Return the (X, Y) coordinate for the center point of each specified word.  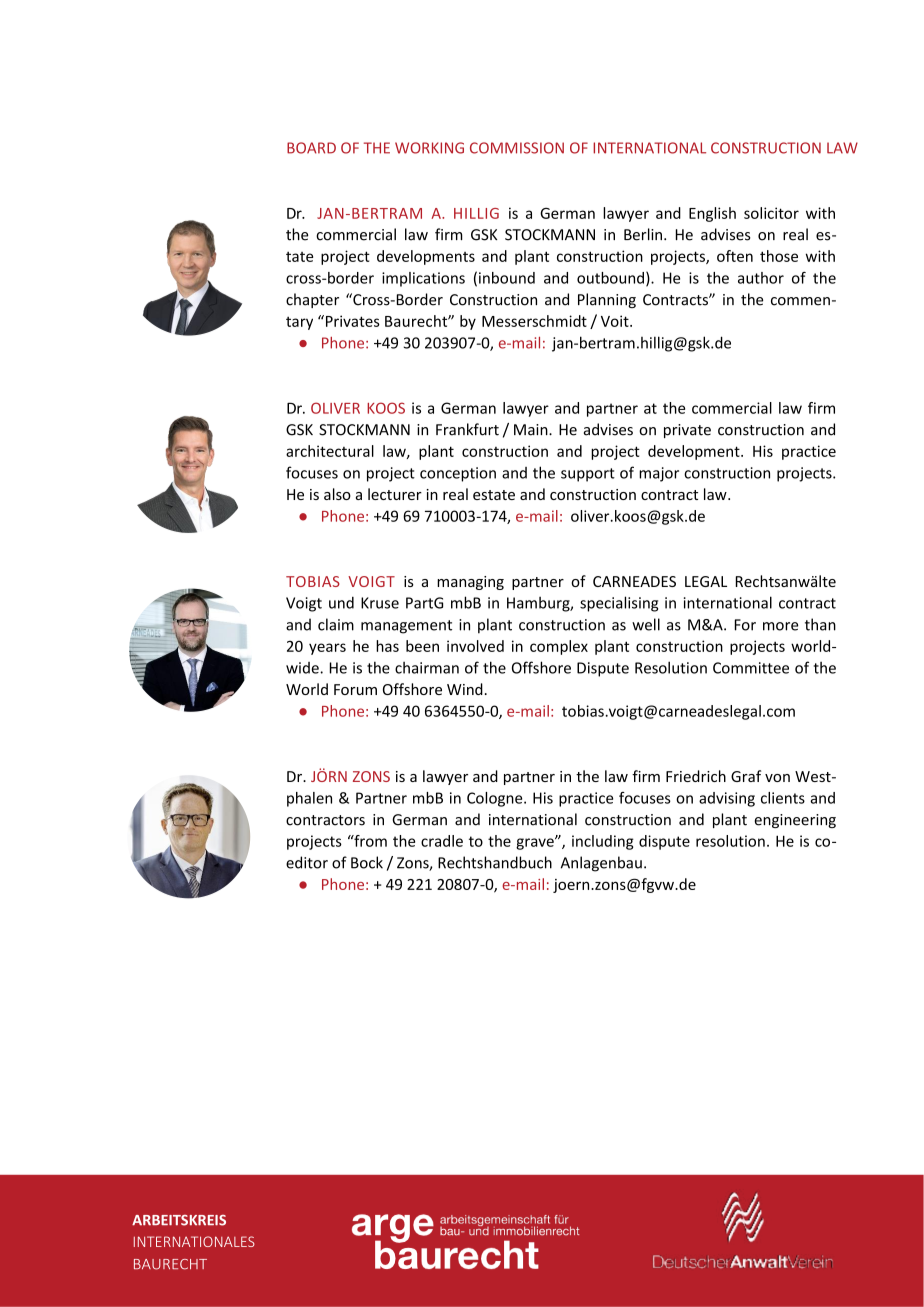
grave (536, 843)
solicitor (771, 213)
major (659, 474)
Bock (367, 862)
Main (532, 430)
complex (559, 647)
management (406, 627)
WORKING (429, 148)
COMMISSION (517, 148)
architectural (330, 451)
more (780, 626)
